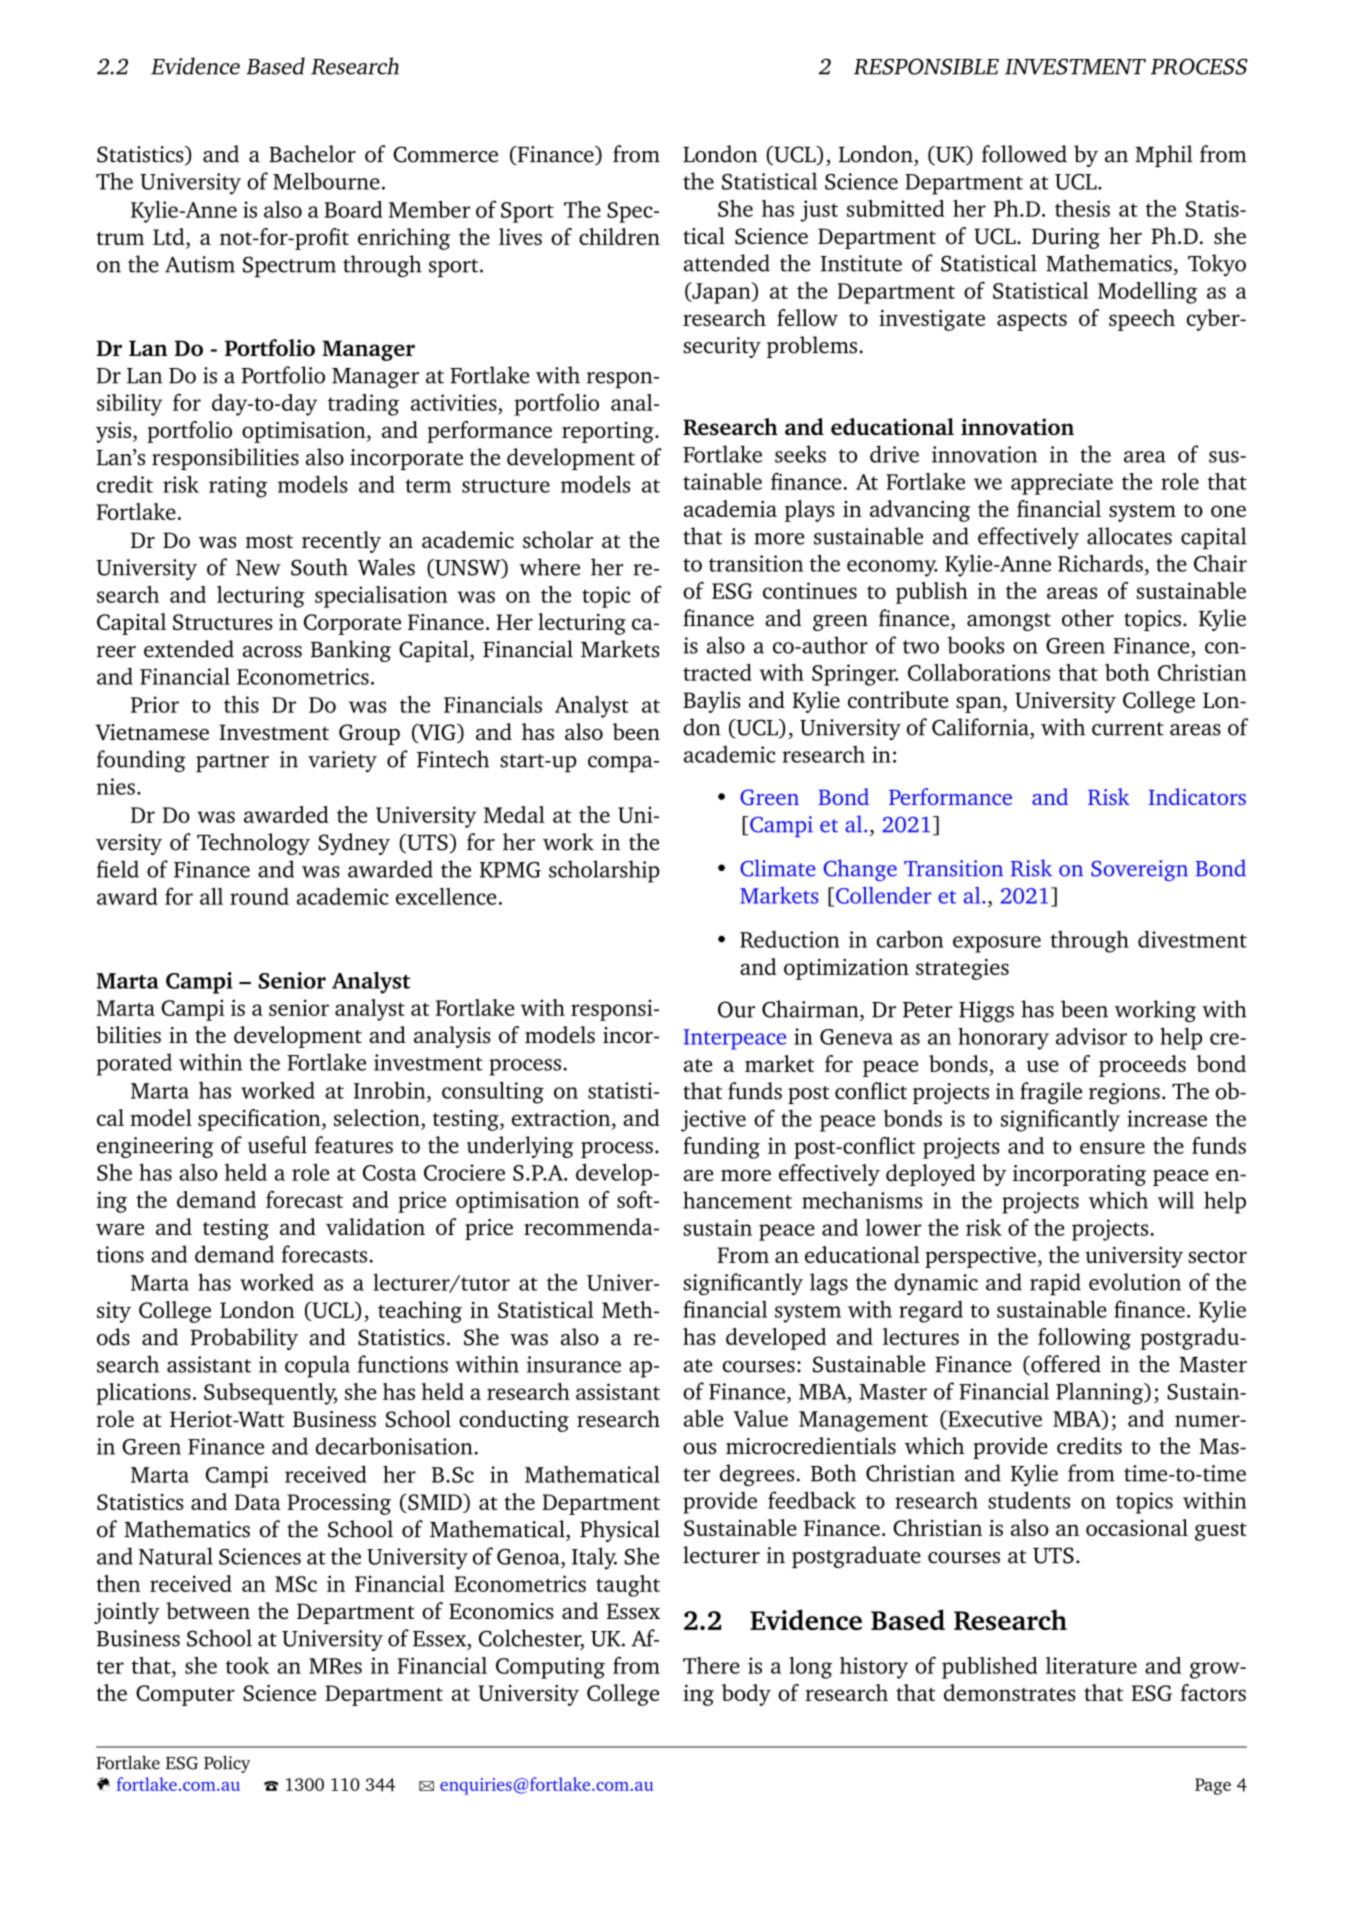 This screenshot has height=1922, width=1359. Describe the element at coordinates (1082, 208) in the screenshot. I see `thesis` at that location.
